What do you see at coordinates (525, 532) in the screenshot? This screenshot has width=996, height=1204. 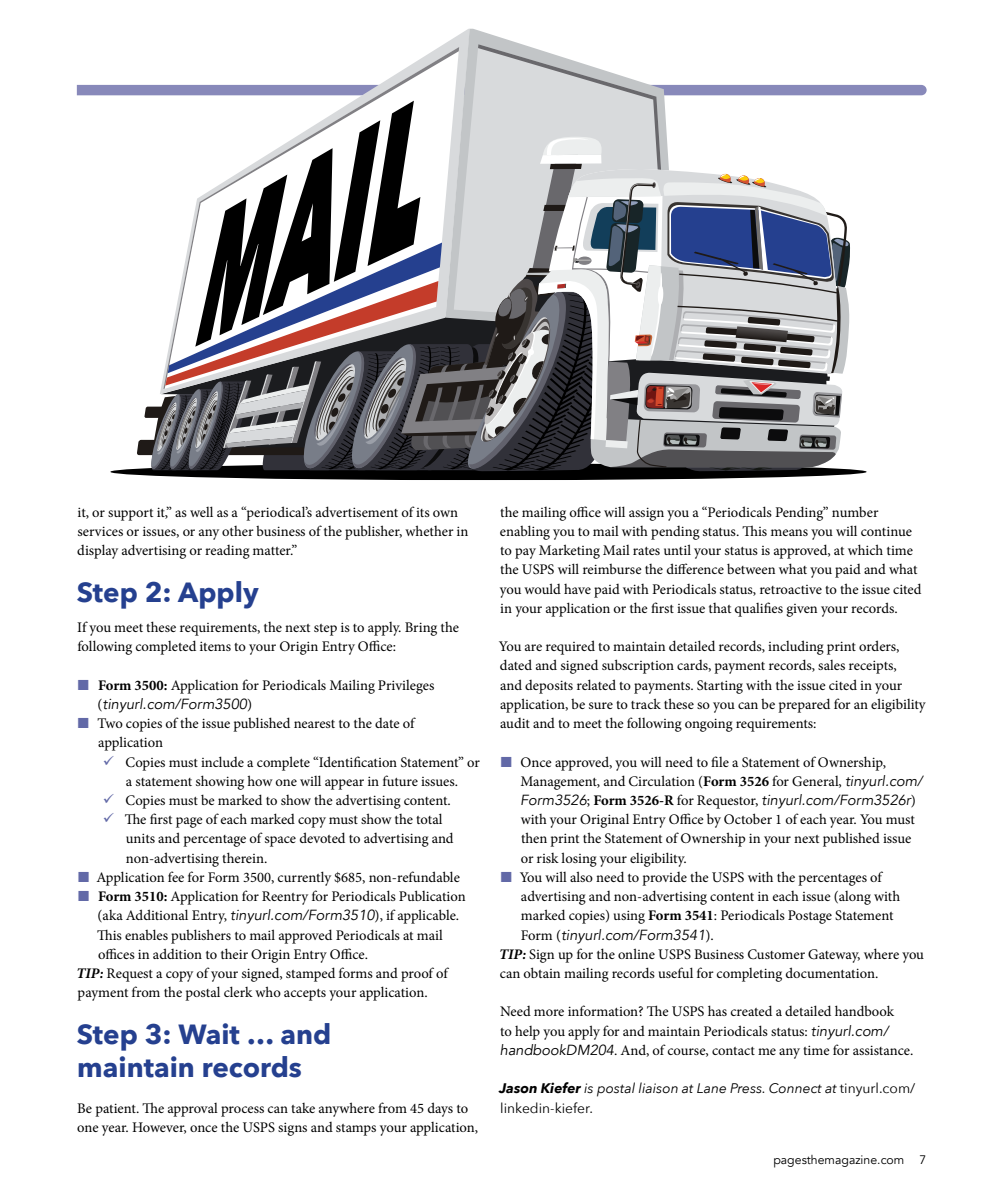 I see `enabling` at bounding box center [525, 532].
